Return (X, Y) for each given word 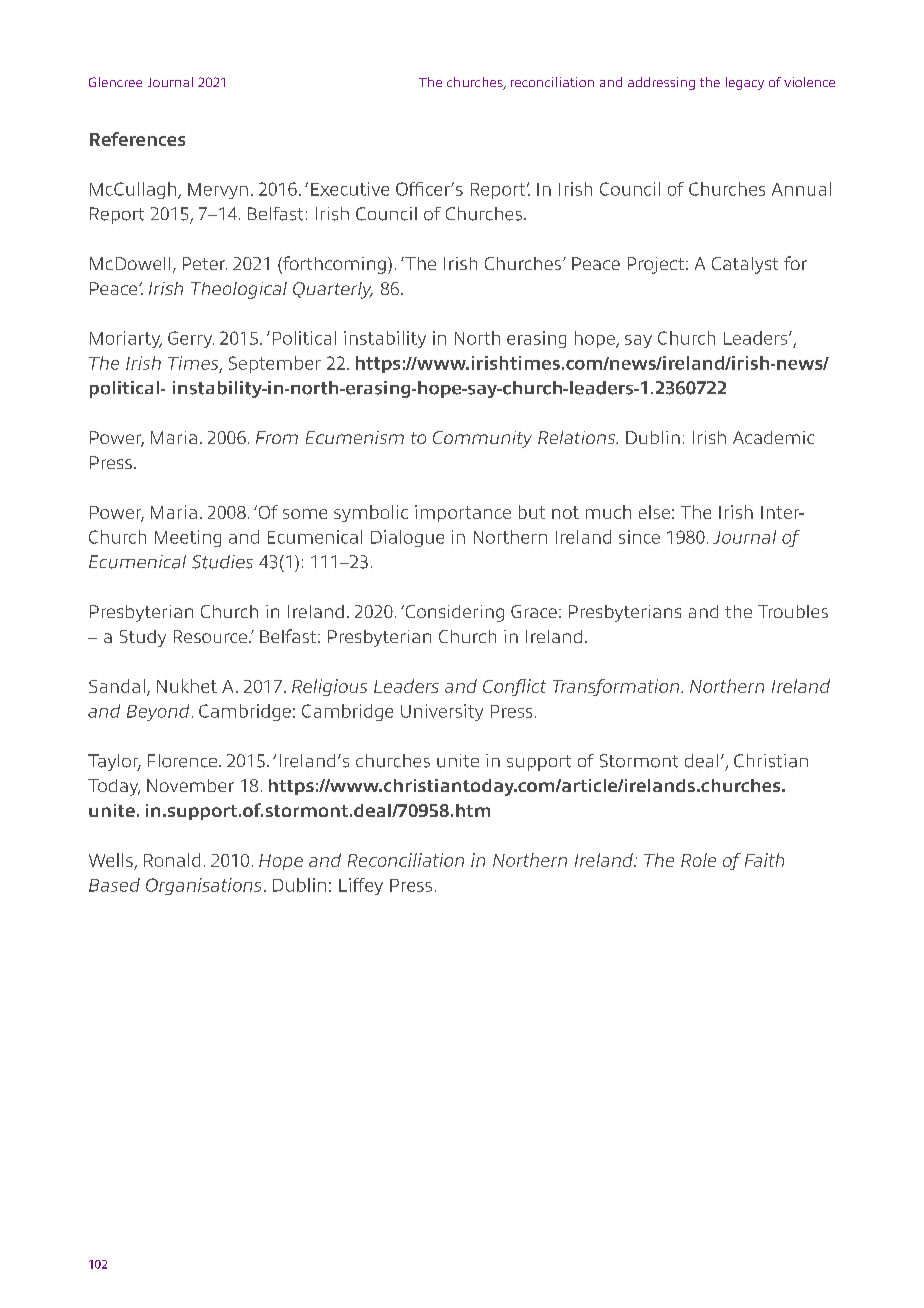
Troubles (793, 611)
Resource (210, 636)
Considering (453, 613)
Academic (773, 437)
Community (482, 439)
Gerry (191, 339)
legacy (745, 83)
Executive (350, 189)
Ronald (172, 860)
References (137, 139)
